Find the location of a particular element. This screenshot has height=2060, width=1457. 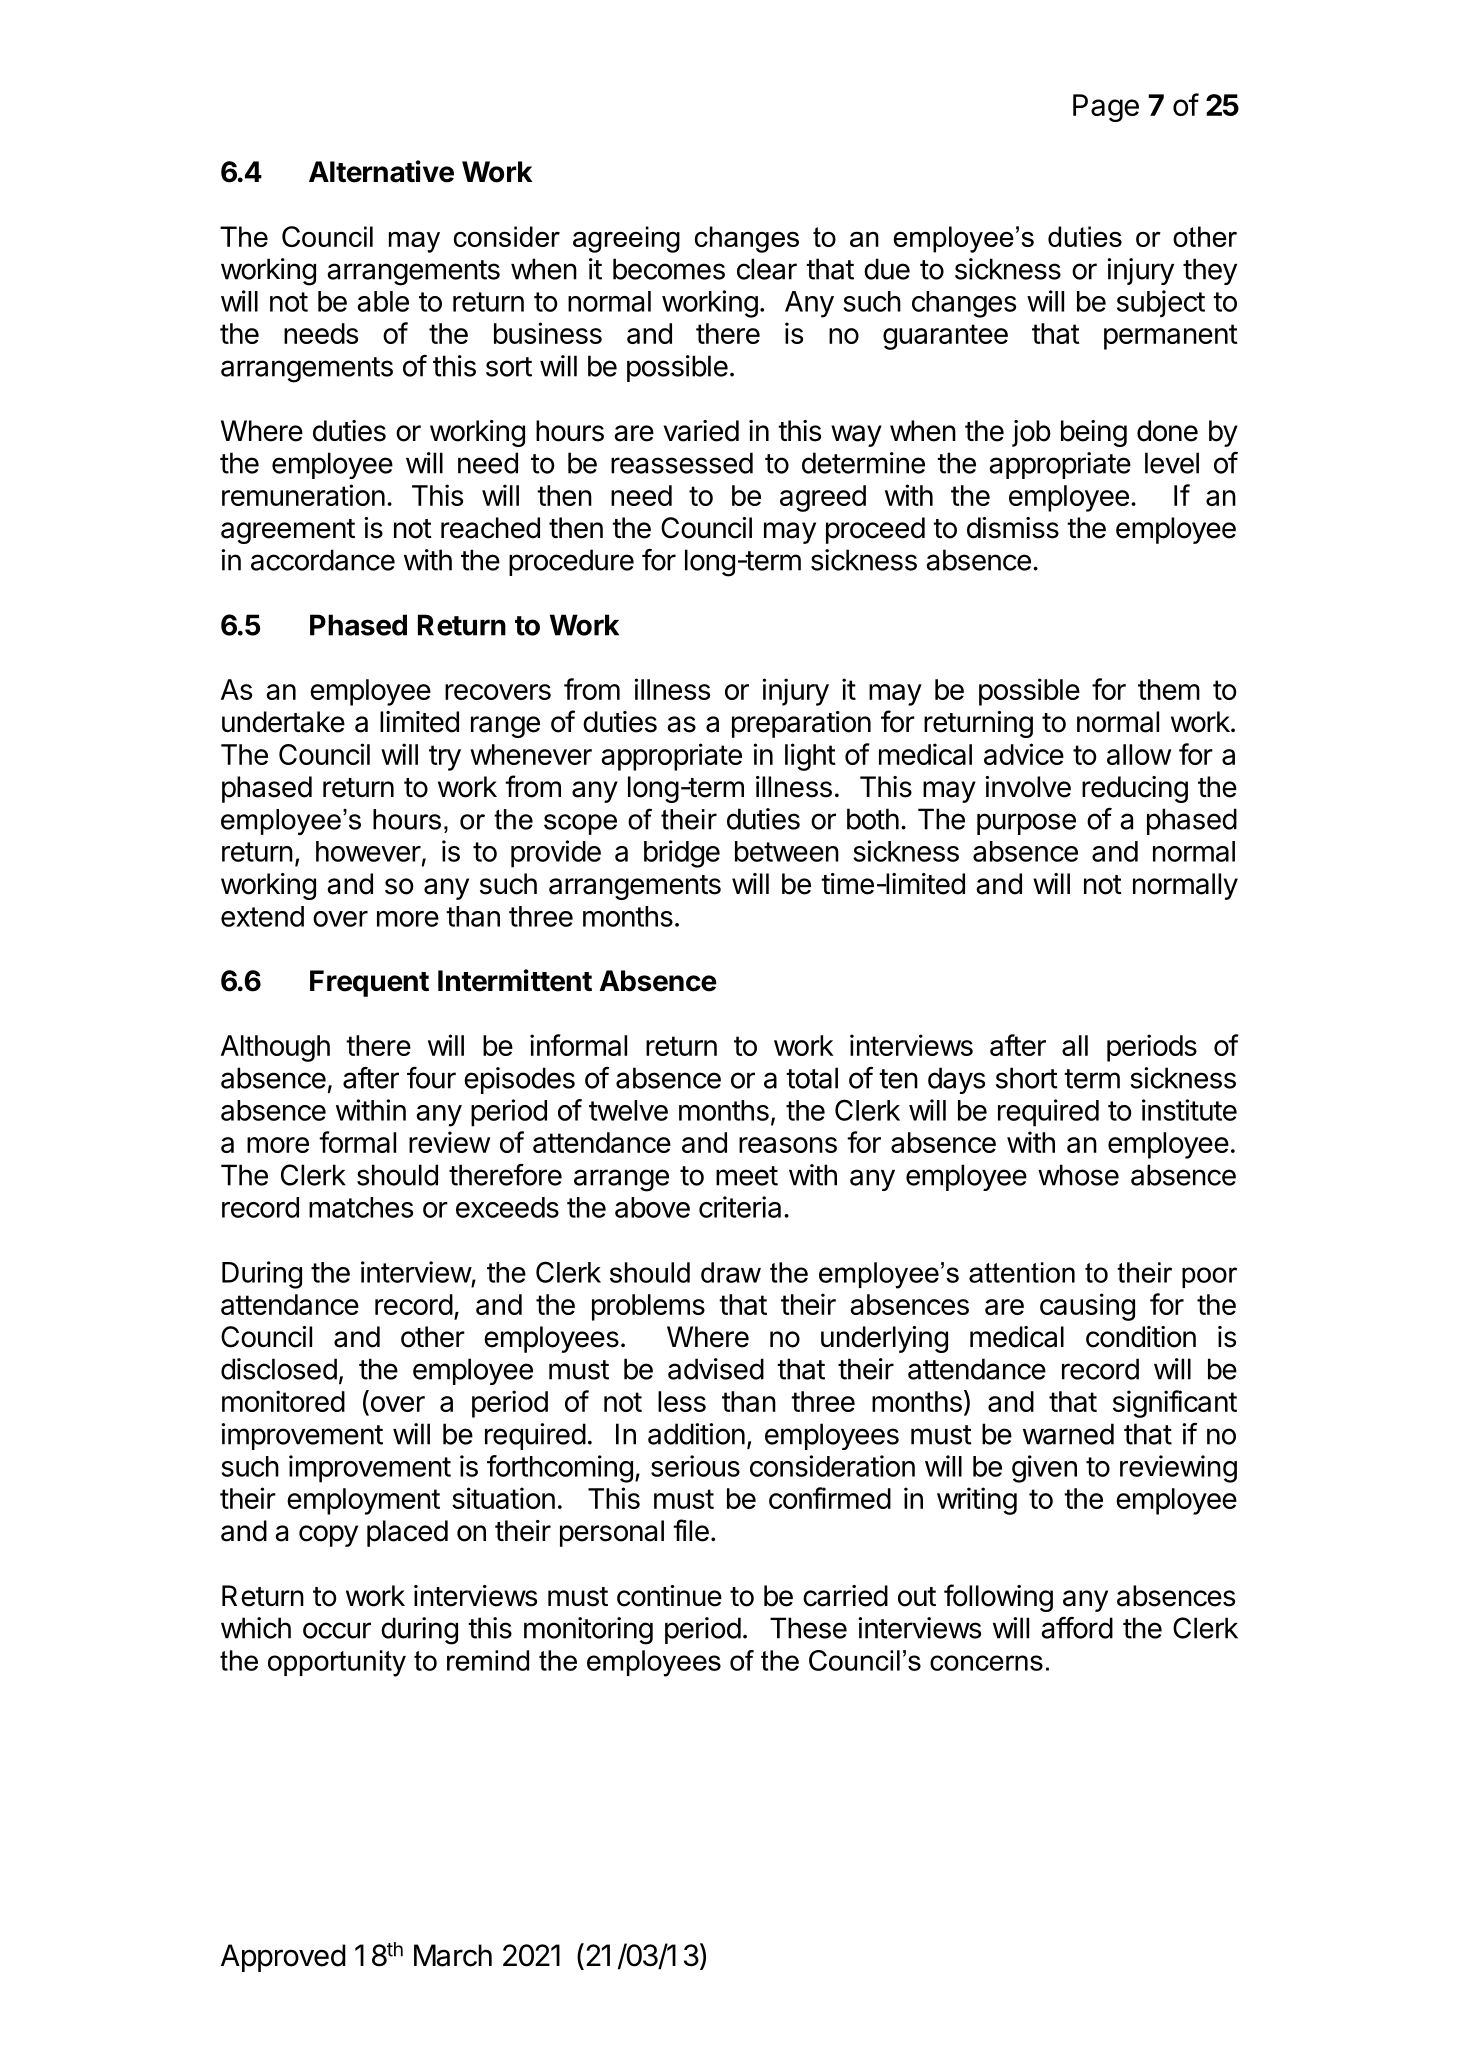

advised is located at coordinates (716, 1369).
